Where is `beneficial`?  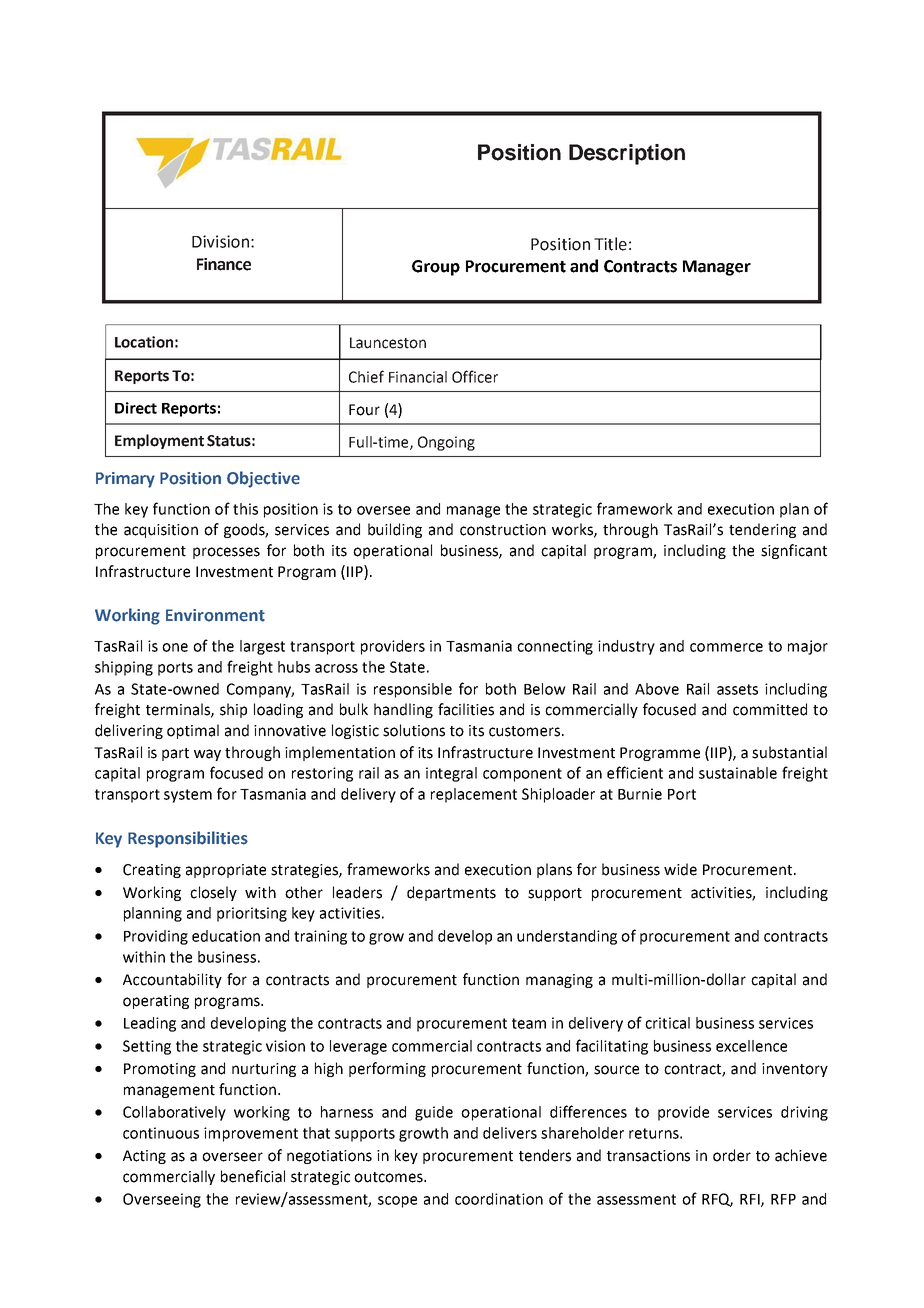 beneficial is located at coordinates (253, 1176).
